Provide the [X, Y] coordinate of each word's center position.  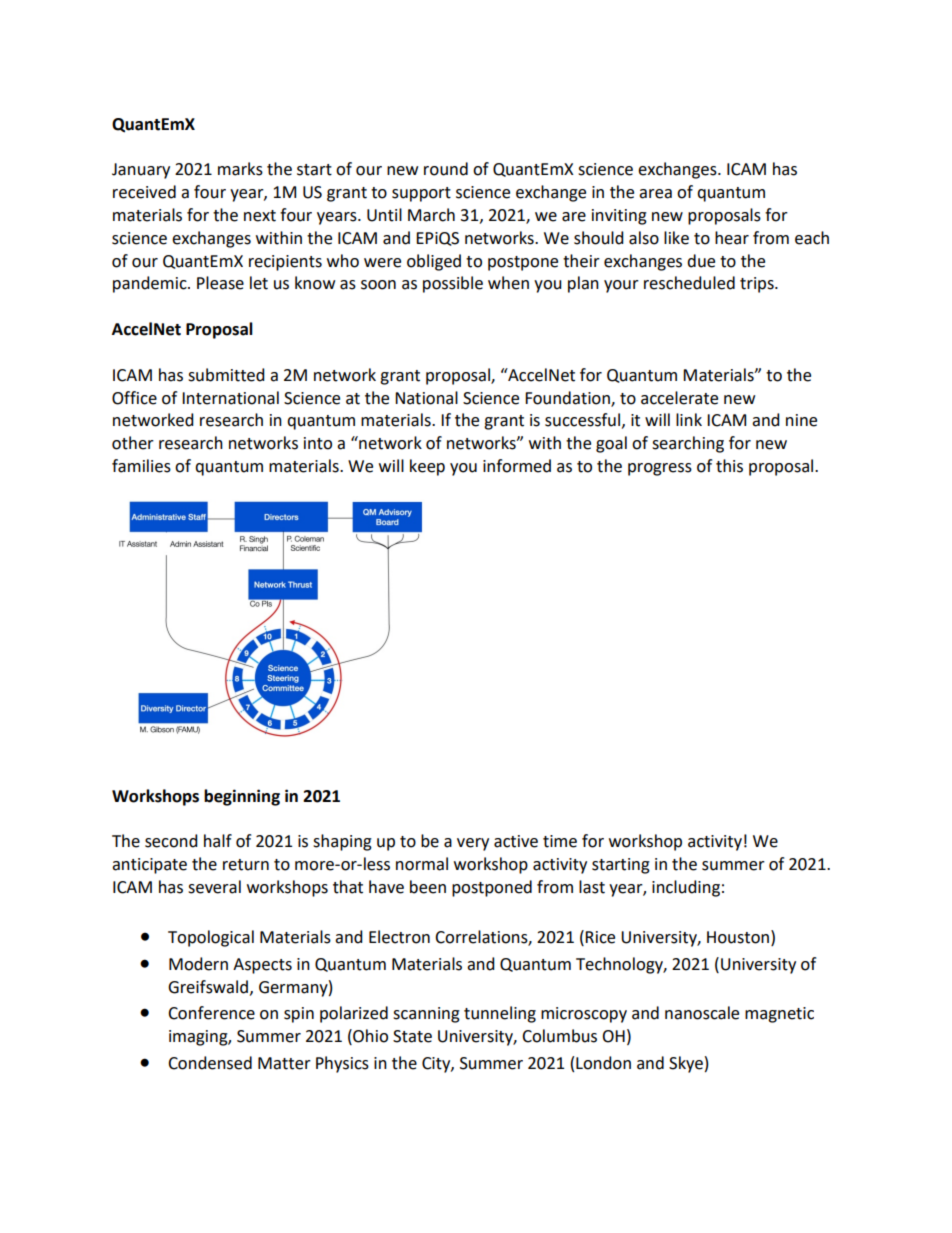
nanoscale [702, 1013]
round [446, 169]
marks [240, 169]
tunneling [500, 1014]
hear [732, 238]
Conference [211, 1013]
